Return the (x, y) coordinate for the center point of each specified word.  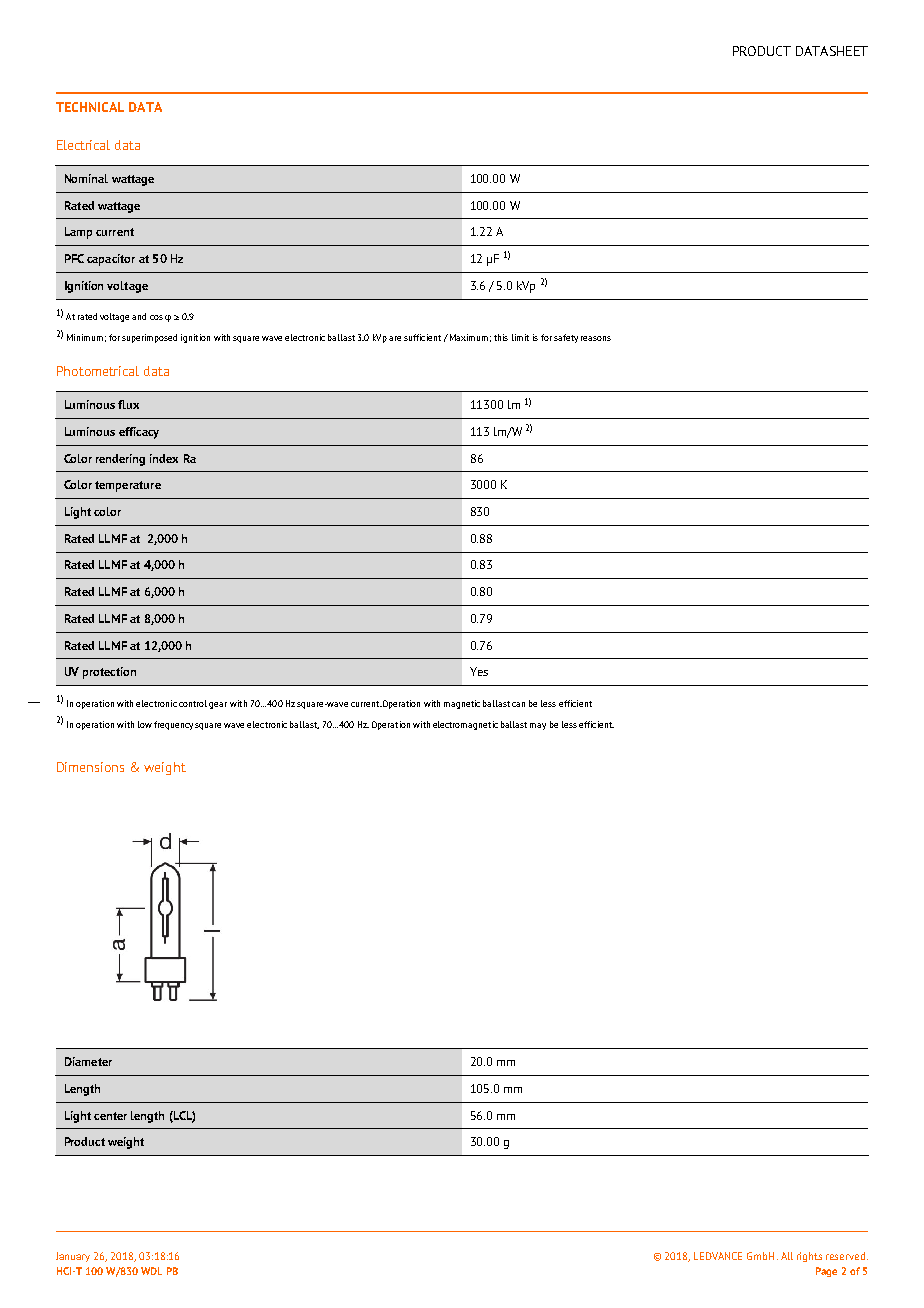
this (501, 337)
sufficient (422, 337)
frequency (173, 725)
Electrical (83, 145)
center (110, 1116)
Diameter (88, 1061)
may (538, 726)
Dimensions (90, 767)
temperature (128, 486)
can (518, 704)
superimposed (149, 338)
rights (809, 1257)
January (73, 1257)
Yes (479, 671)
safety (566, 338)
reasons (596, 338)
